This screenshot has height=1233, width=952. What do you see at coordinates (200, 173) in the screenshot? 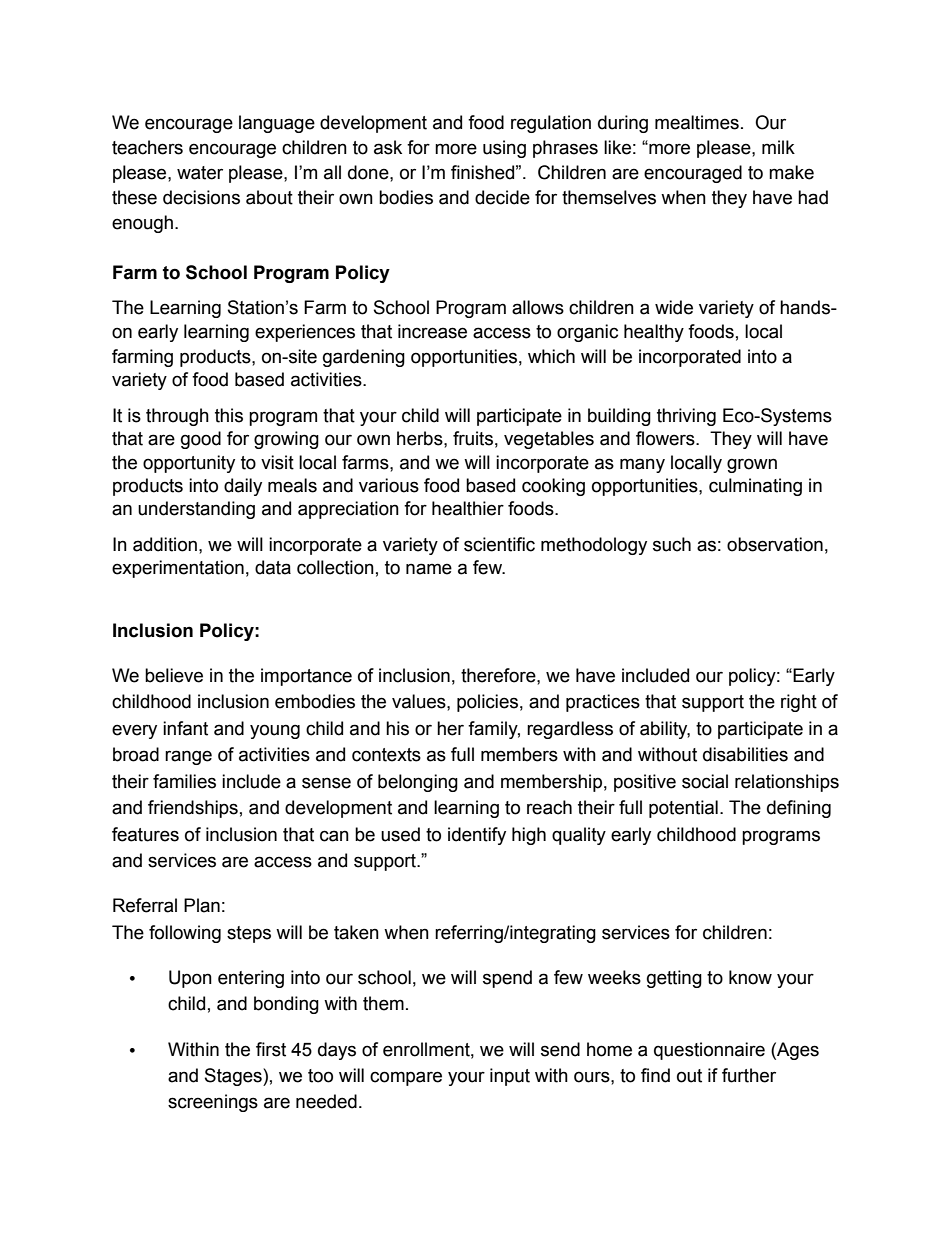
I see `water` at bounding box center [200, 173].
